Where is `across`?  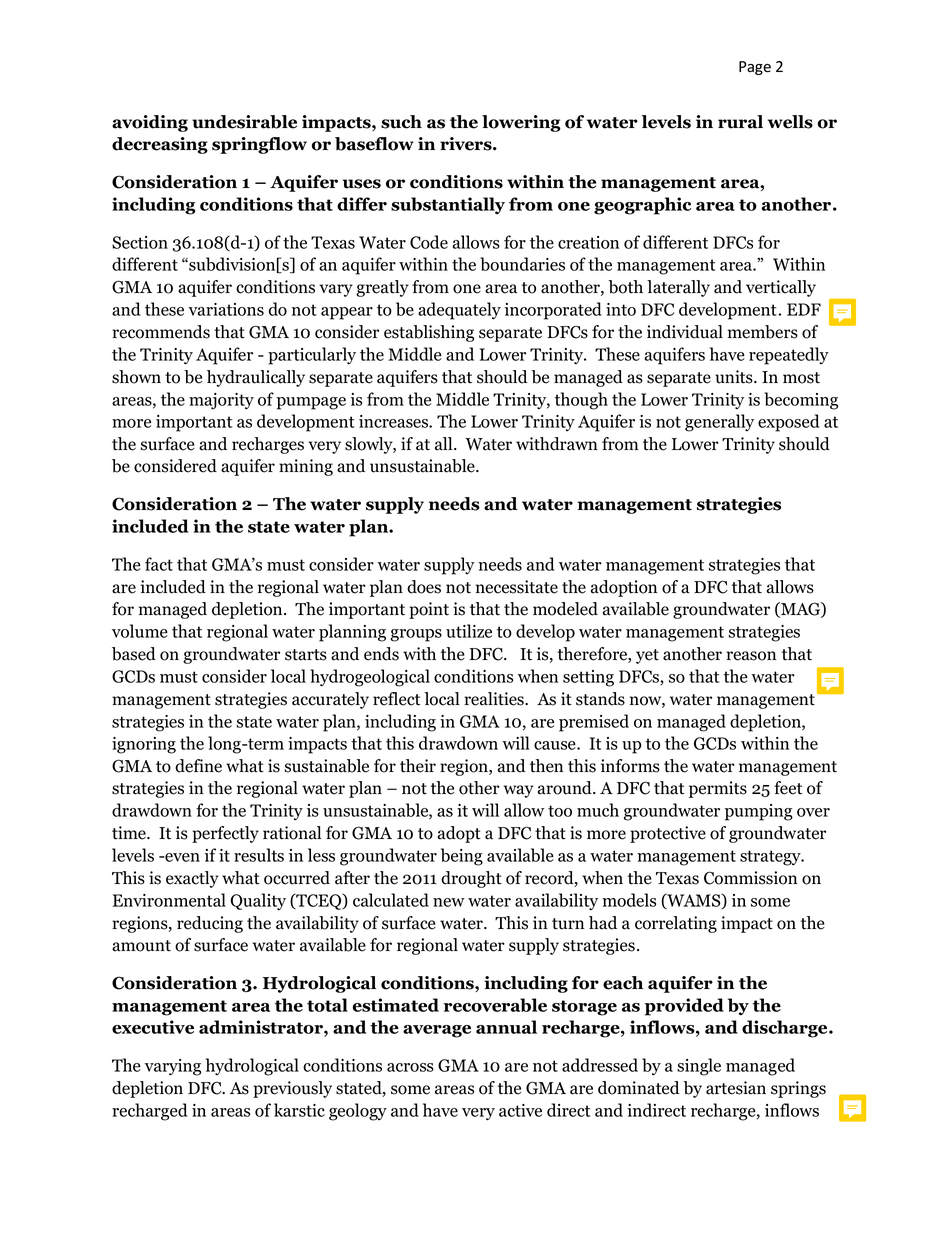
across is located at coordinates (410, 1067).
